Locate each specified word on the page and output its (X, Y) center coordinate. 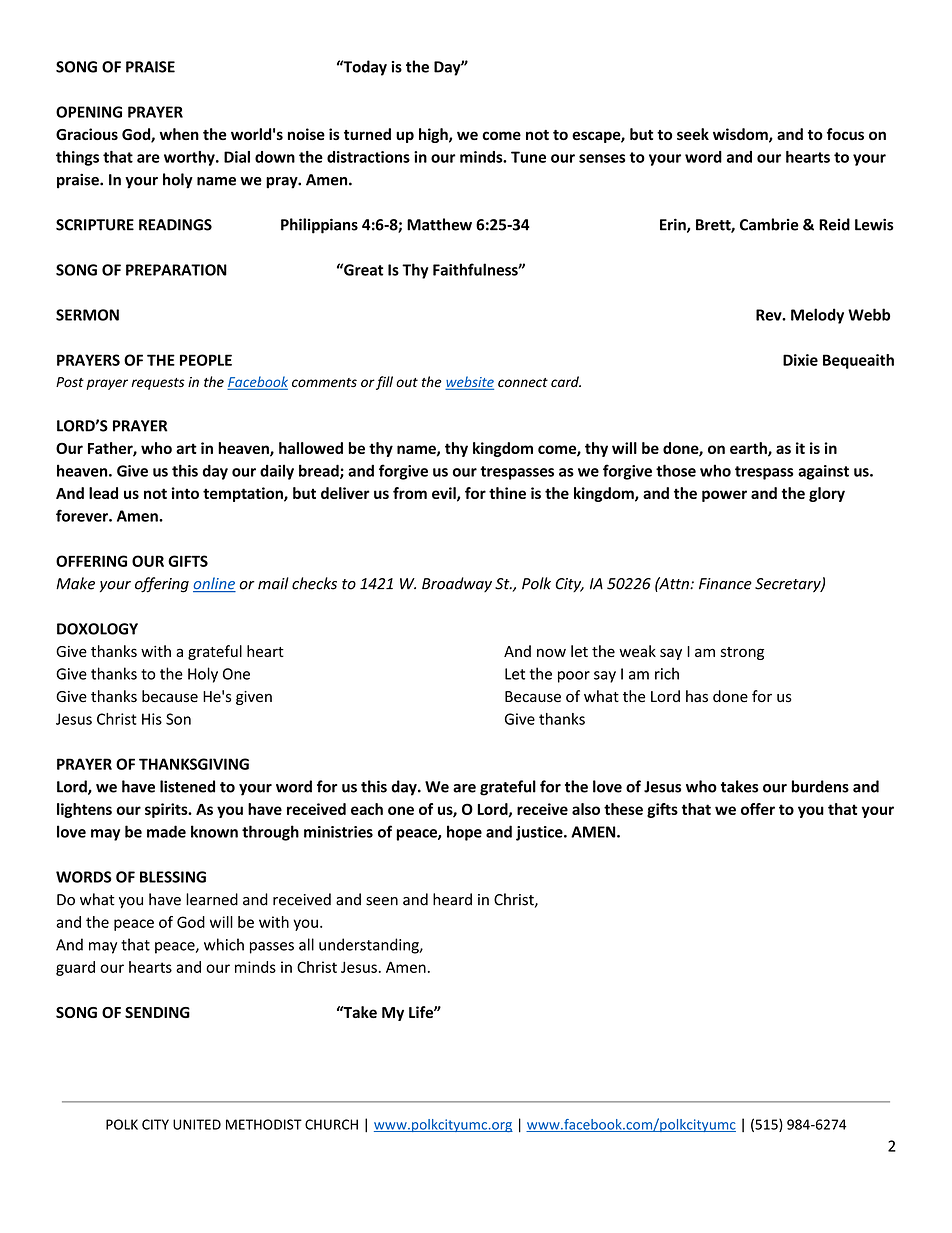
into (185, 493)
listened (187, 786)
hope (464, 833)
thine (507, 493)
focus (845, 134)
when (179, 134)
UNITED (197, 1124)
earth (749, 449)
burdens (820, 786)
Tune (528, 157)
